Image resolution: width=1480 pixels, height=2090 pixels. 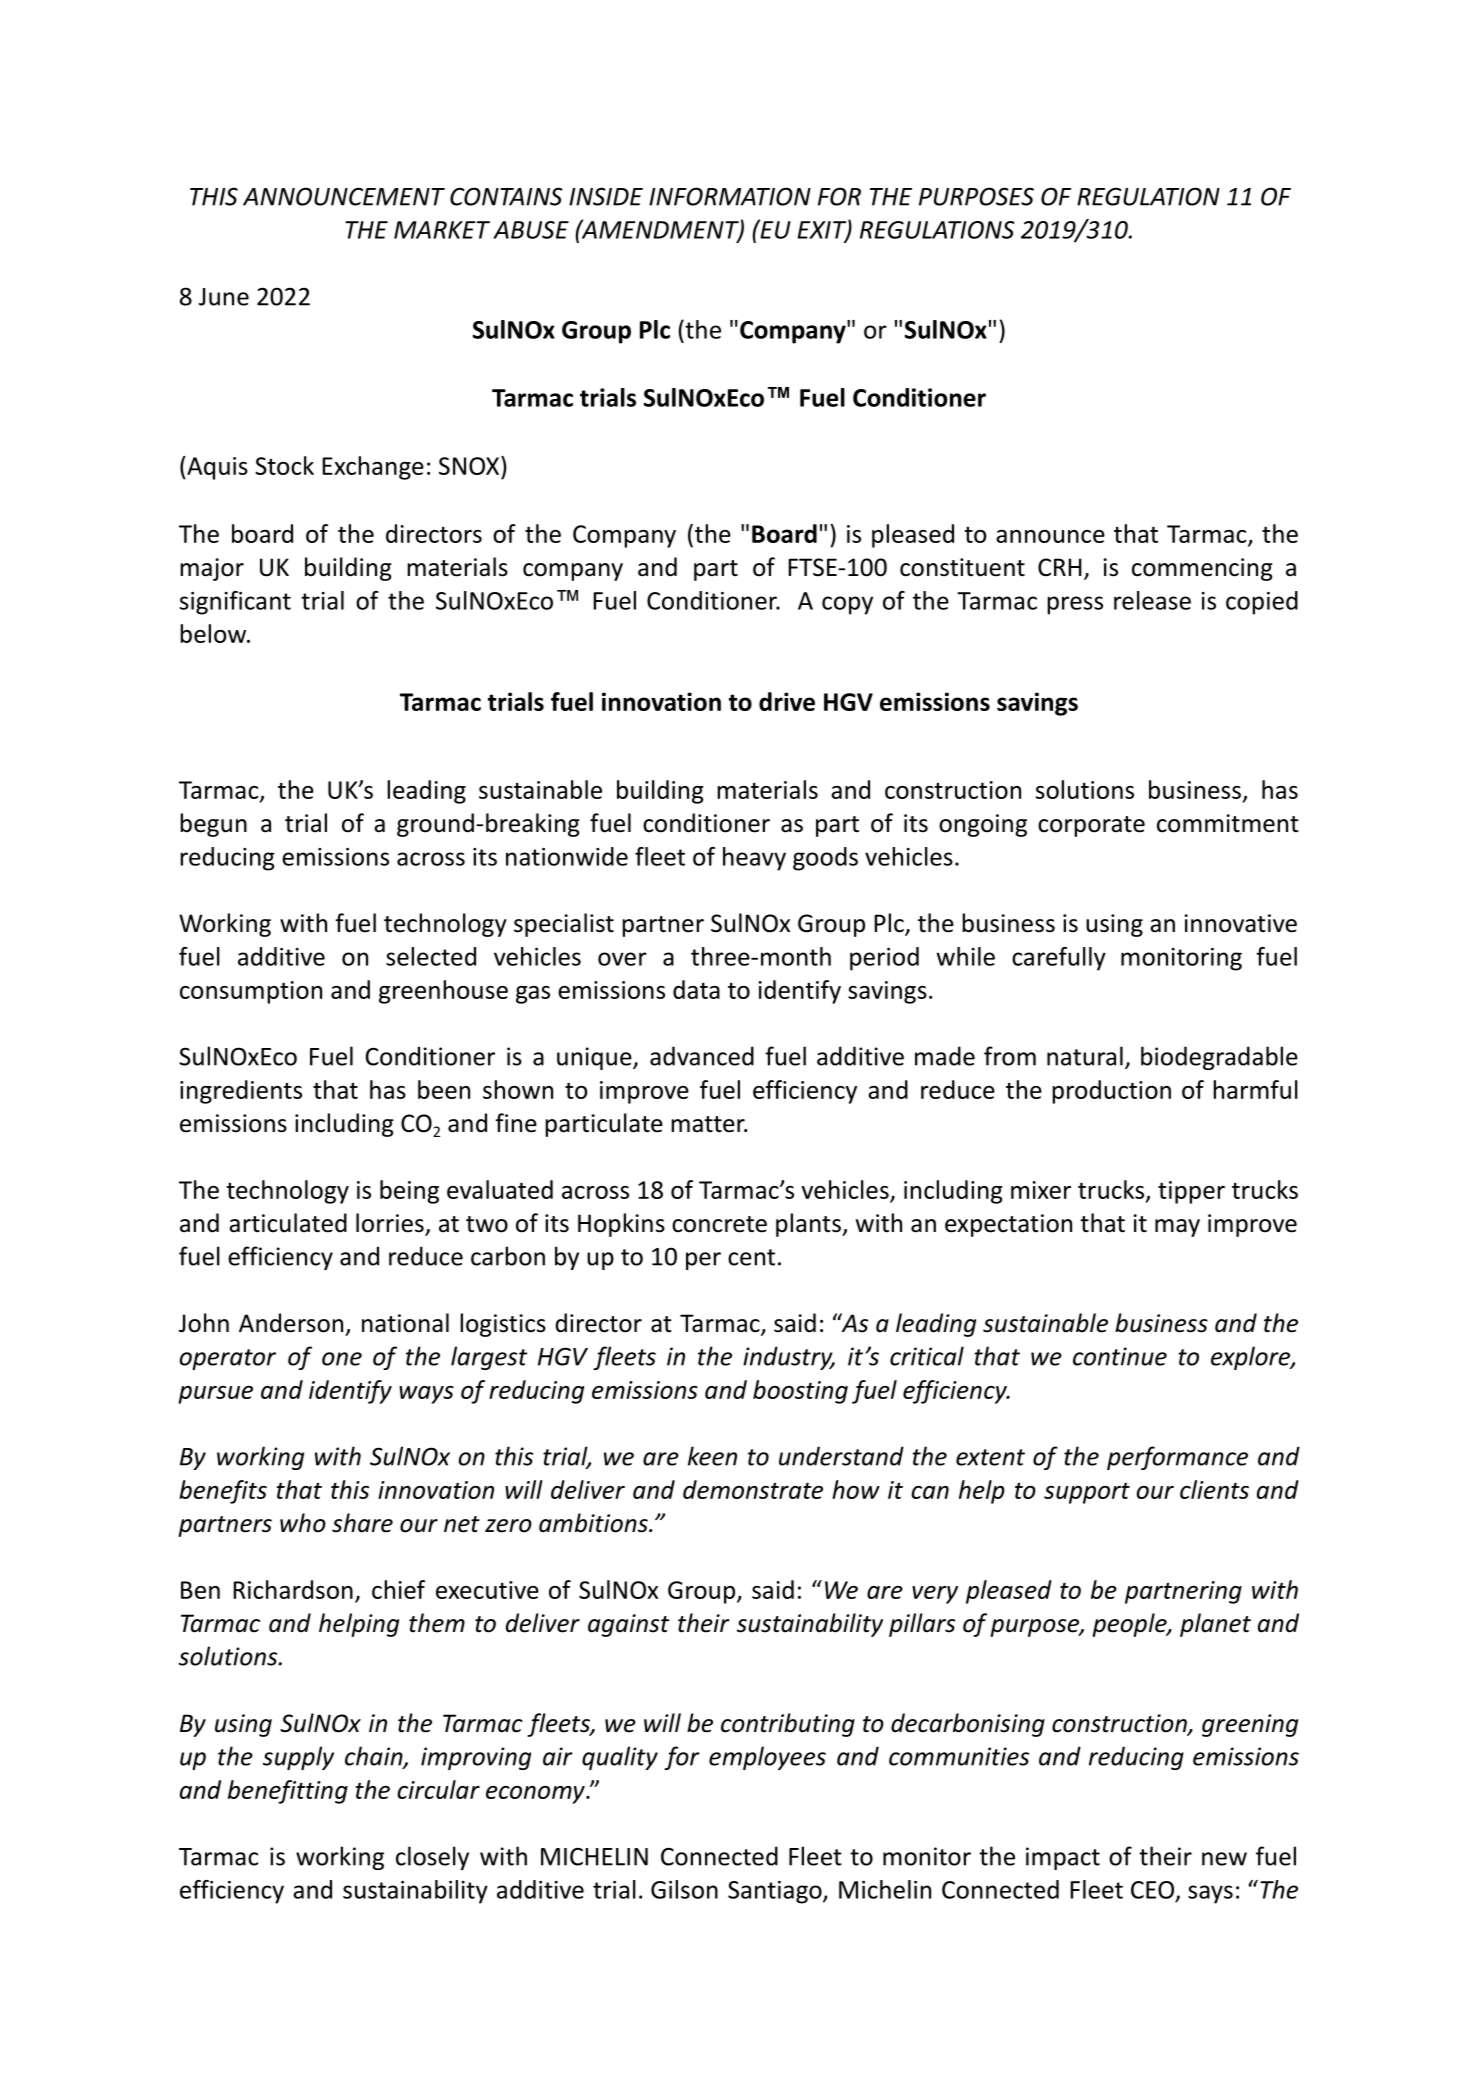 What do you see at coordinates (702, 1056) in the screenshot?
I see `advanced` at bounding box center [702, 1056].
